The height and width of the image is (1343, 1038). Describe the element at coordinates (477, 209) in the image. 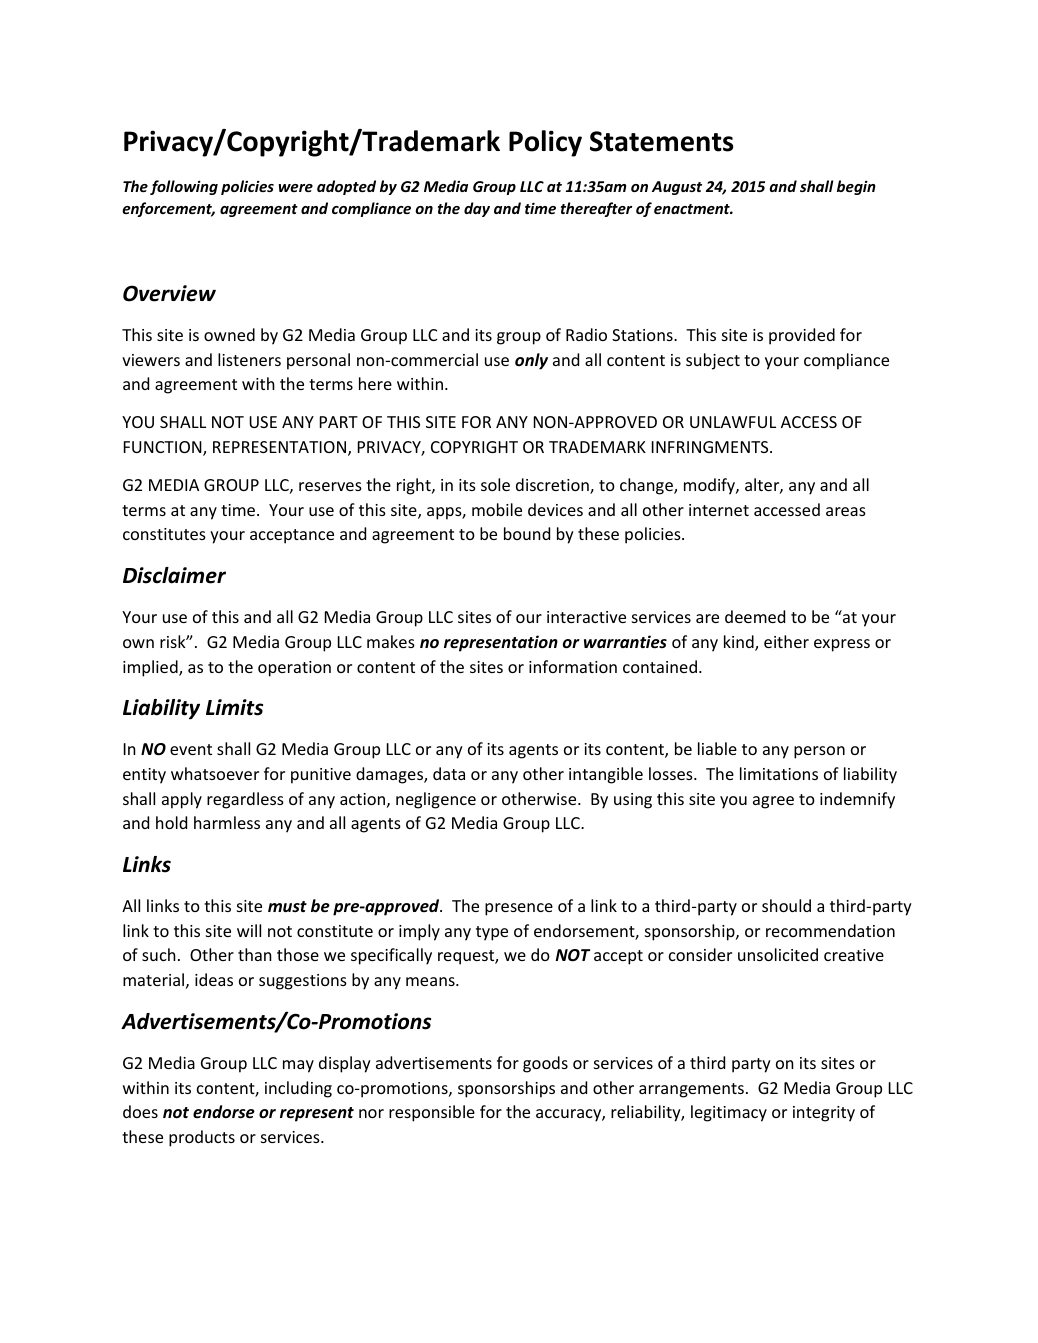

I see `day` at that location.
